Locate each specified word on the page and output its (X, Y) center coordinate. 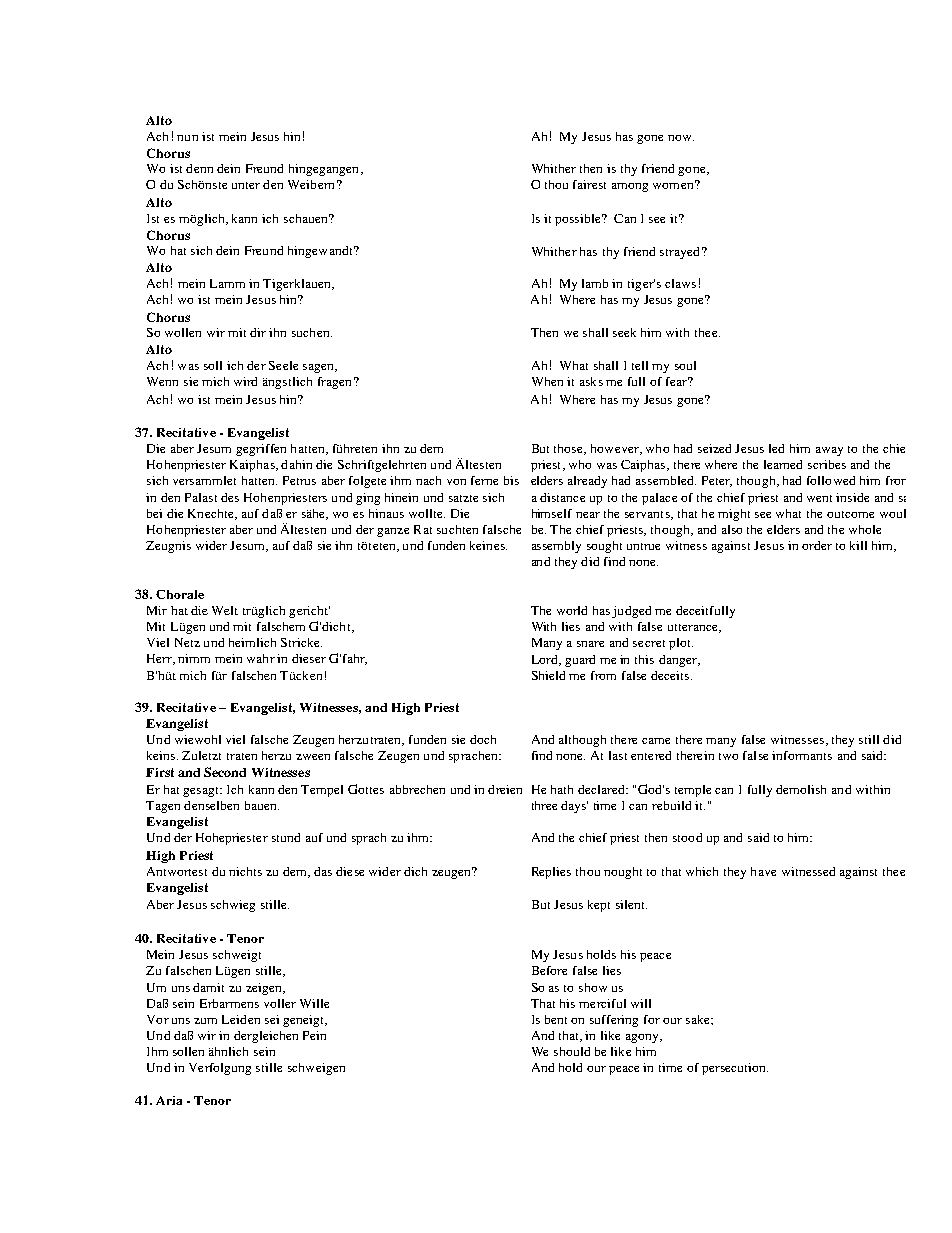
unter (246, 185)
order (817, 545)
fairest (589, 184)
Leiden (241, 1019)
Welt (225, 610)
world (572, 610)
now (681, 138)
